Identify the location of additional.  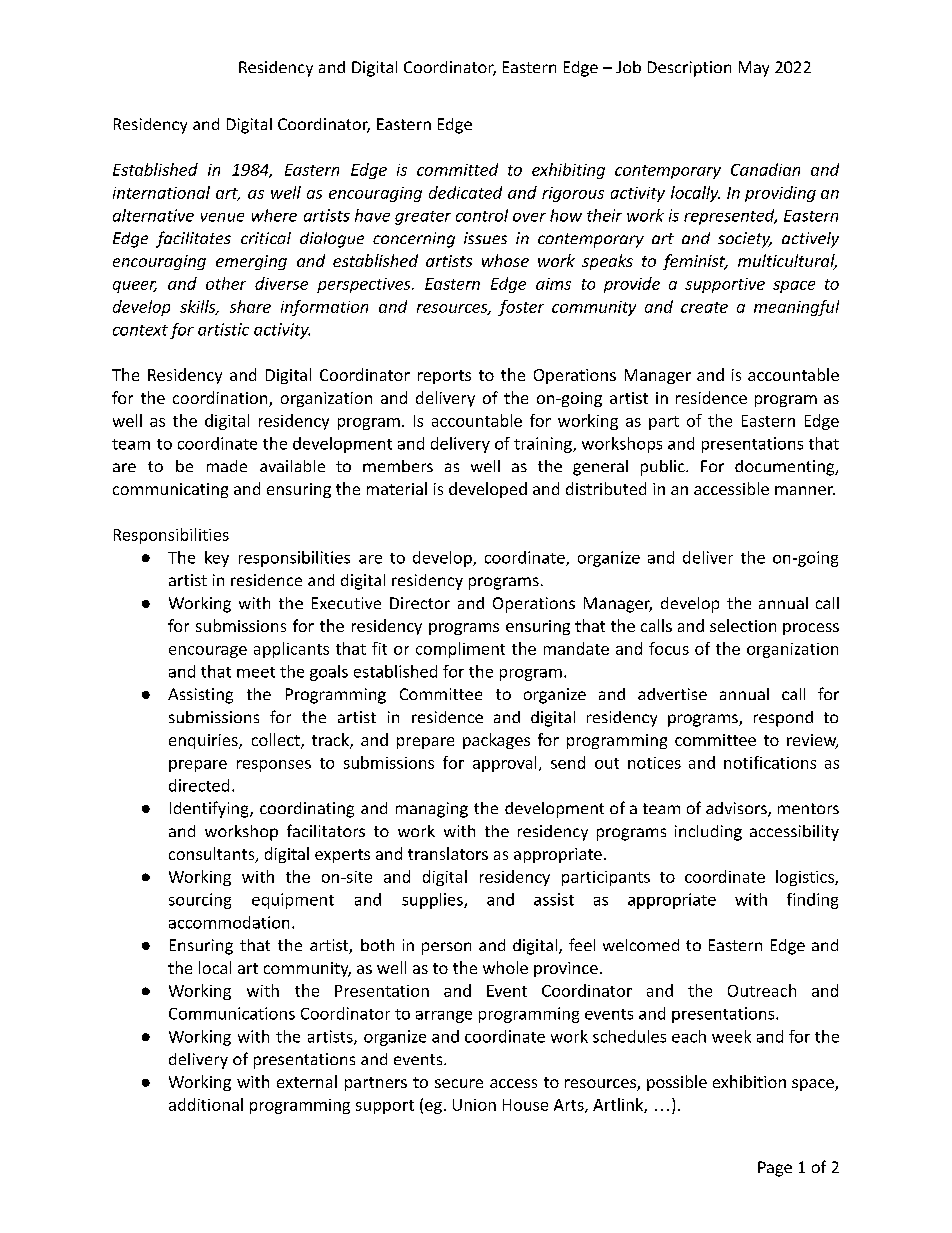
(206, 1104).
